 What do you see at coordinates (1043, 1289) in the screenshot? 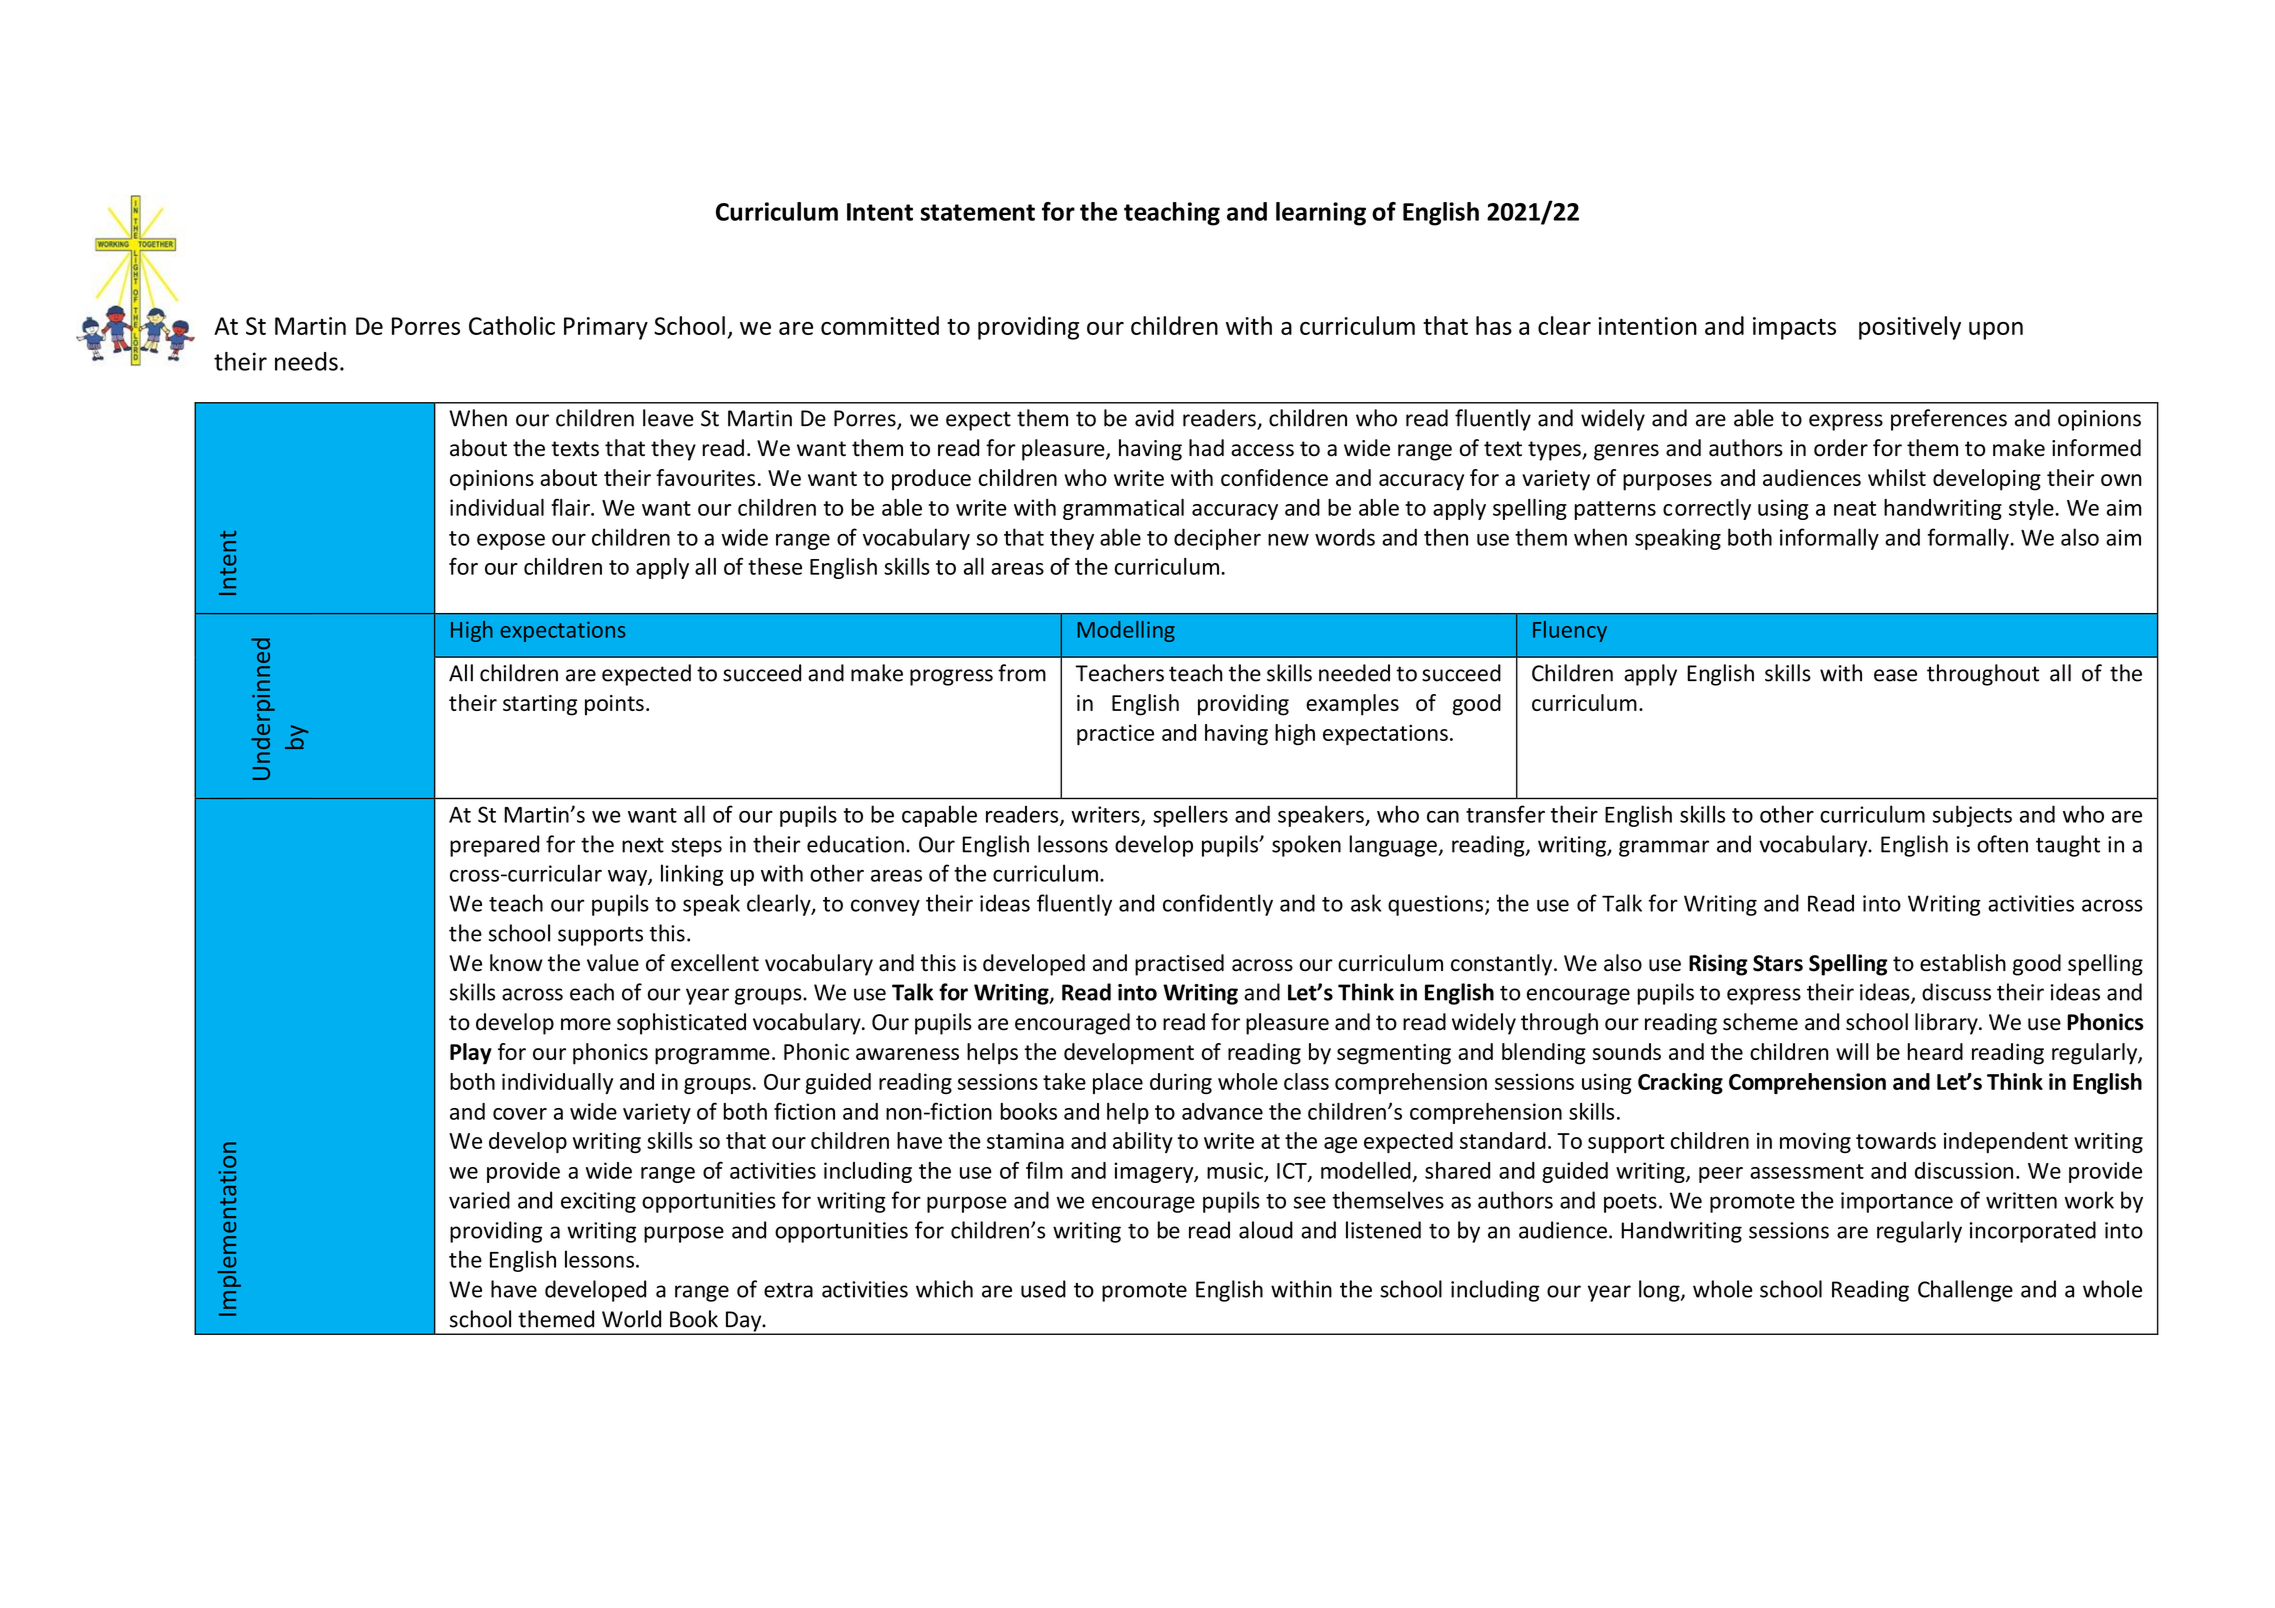
I see `used` at bounding box center [1043, 1289].
